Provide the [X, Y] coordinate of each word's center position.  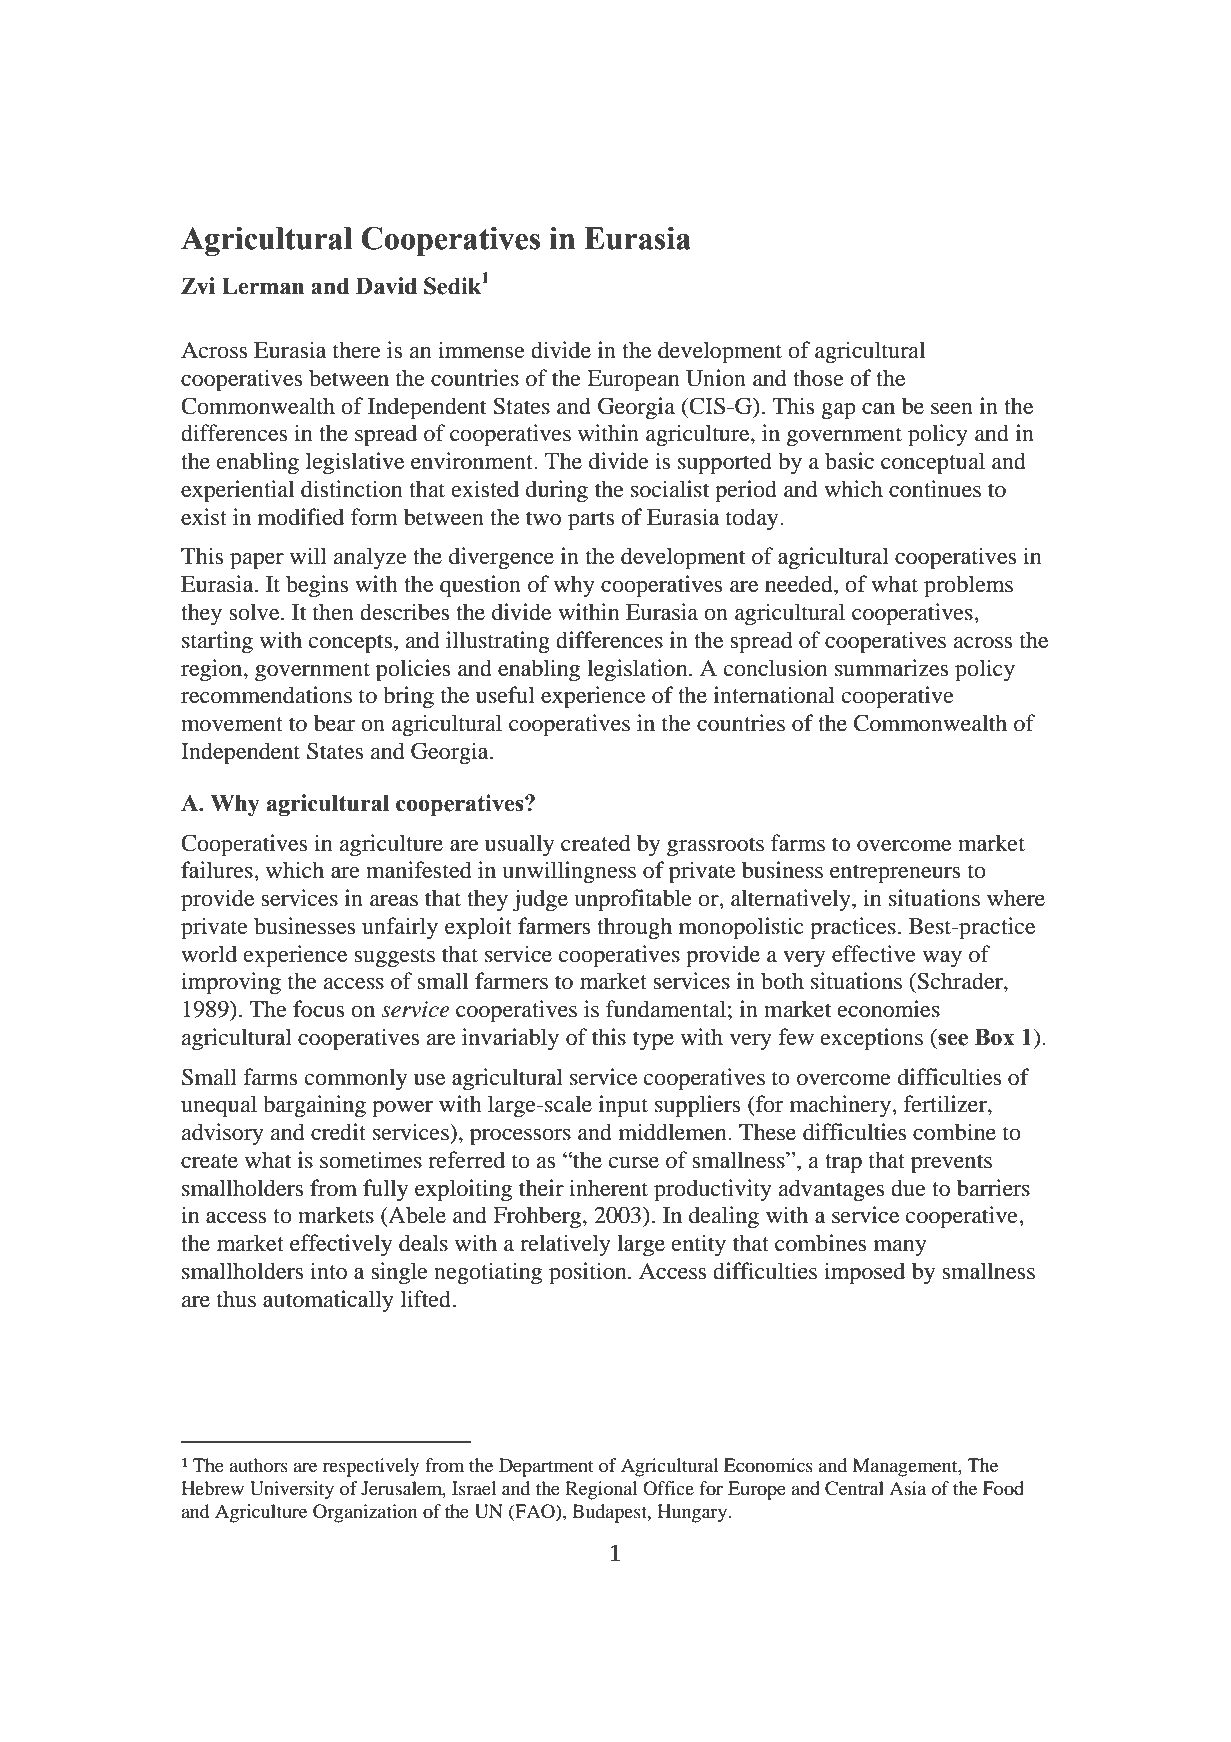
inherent [608, 1188]
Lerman [263, 286]
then [333, 612]
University [292, 1490]
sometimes [371, 1160]
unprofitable [633, 900]
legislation [638, 670]
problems [968, 586]
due [908, 1188]
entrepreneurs [895, 874]
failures [218, 870]
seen [952, 409]
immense [481, 350]
